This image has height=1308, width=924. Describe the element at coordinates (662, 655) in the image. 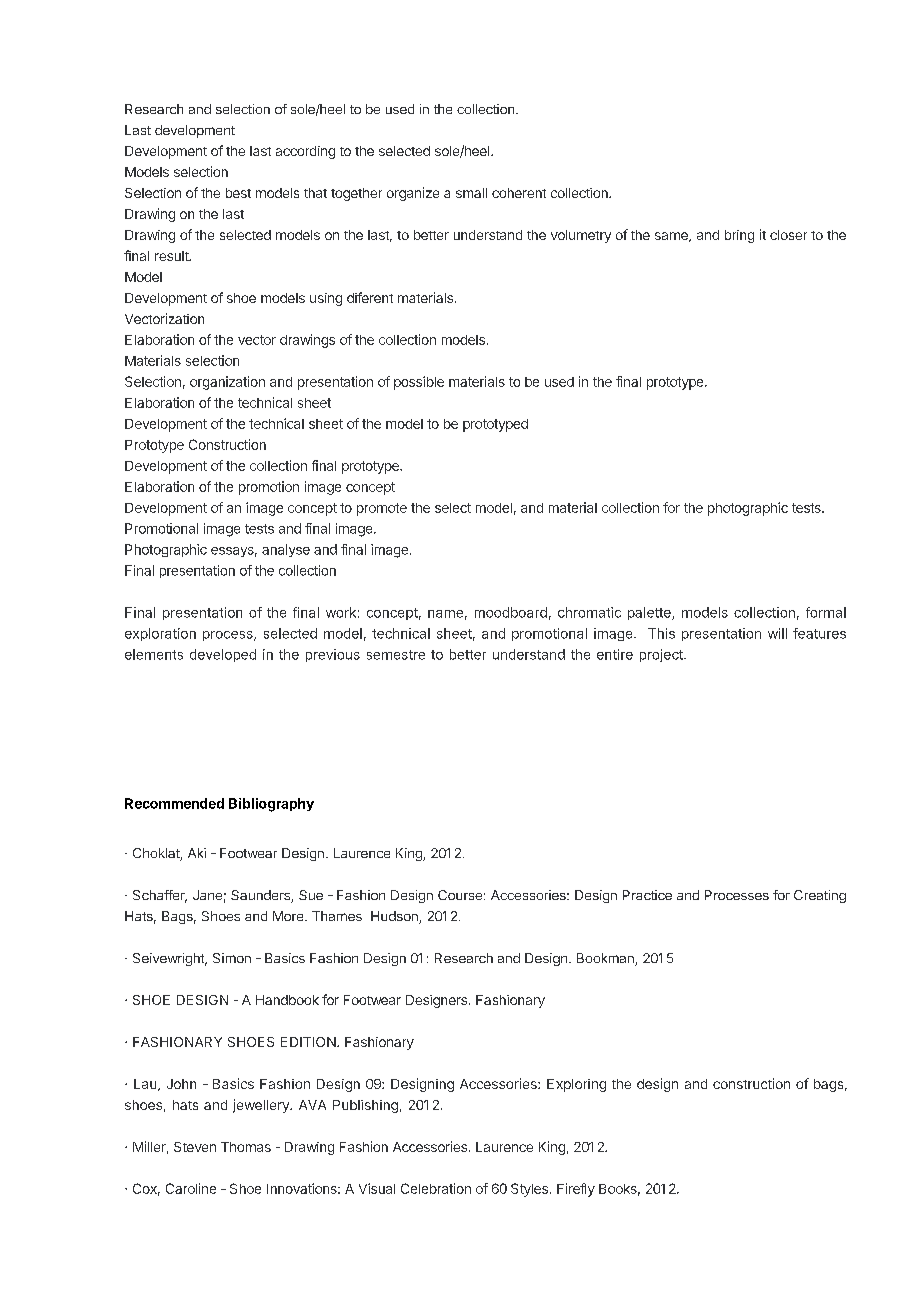

I see `project` at that location.
